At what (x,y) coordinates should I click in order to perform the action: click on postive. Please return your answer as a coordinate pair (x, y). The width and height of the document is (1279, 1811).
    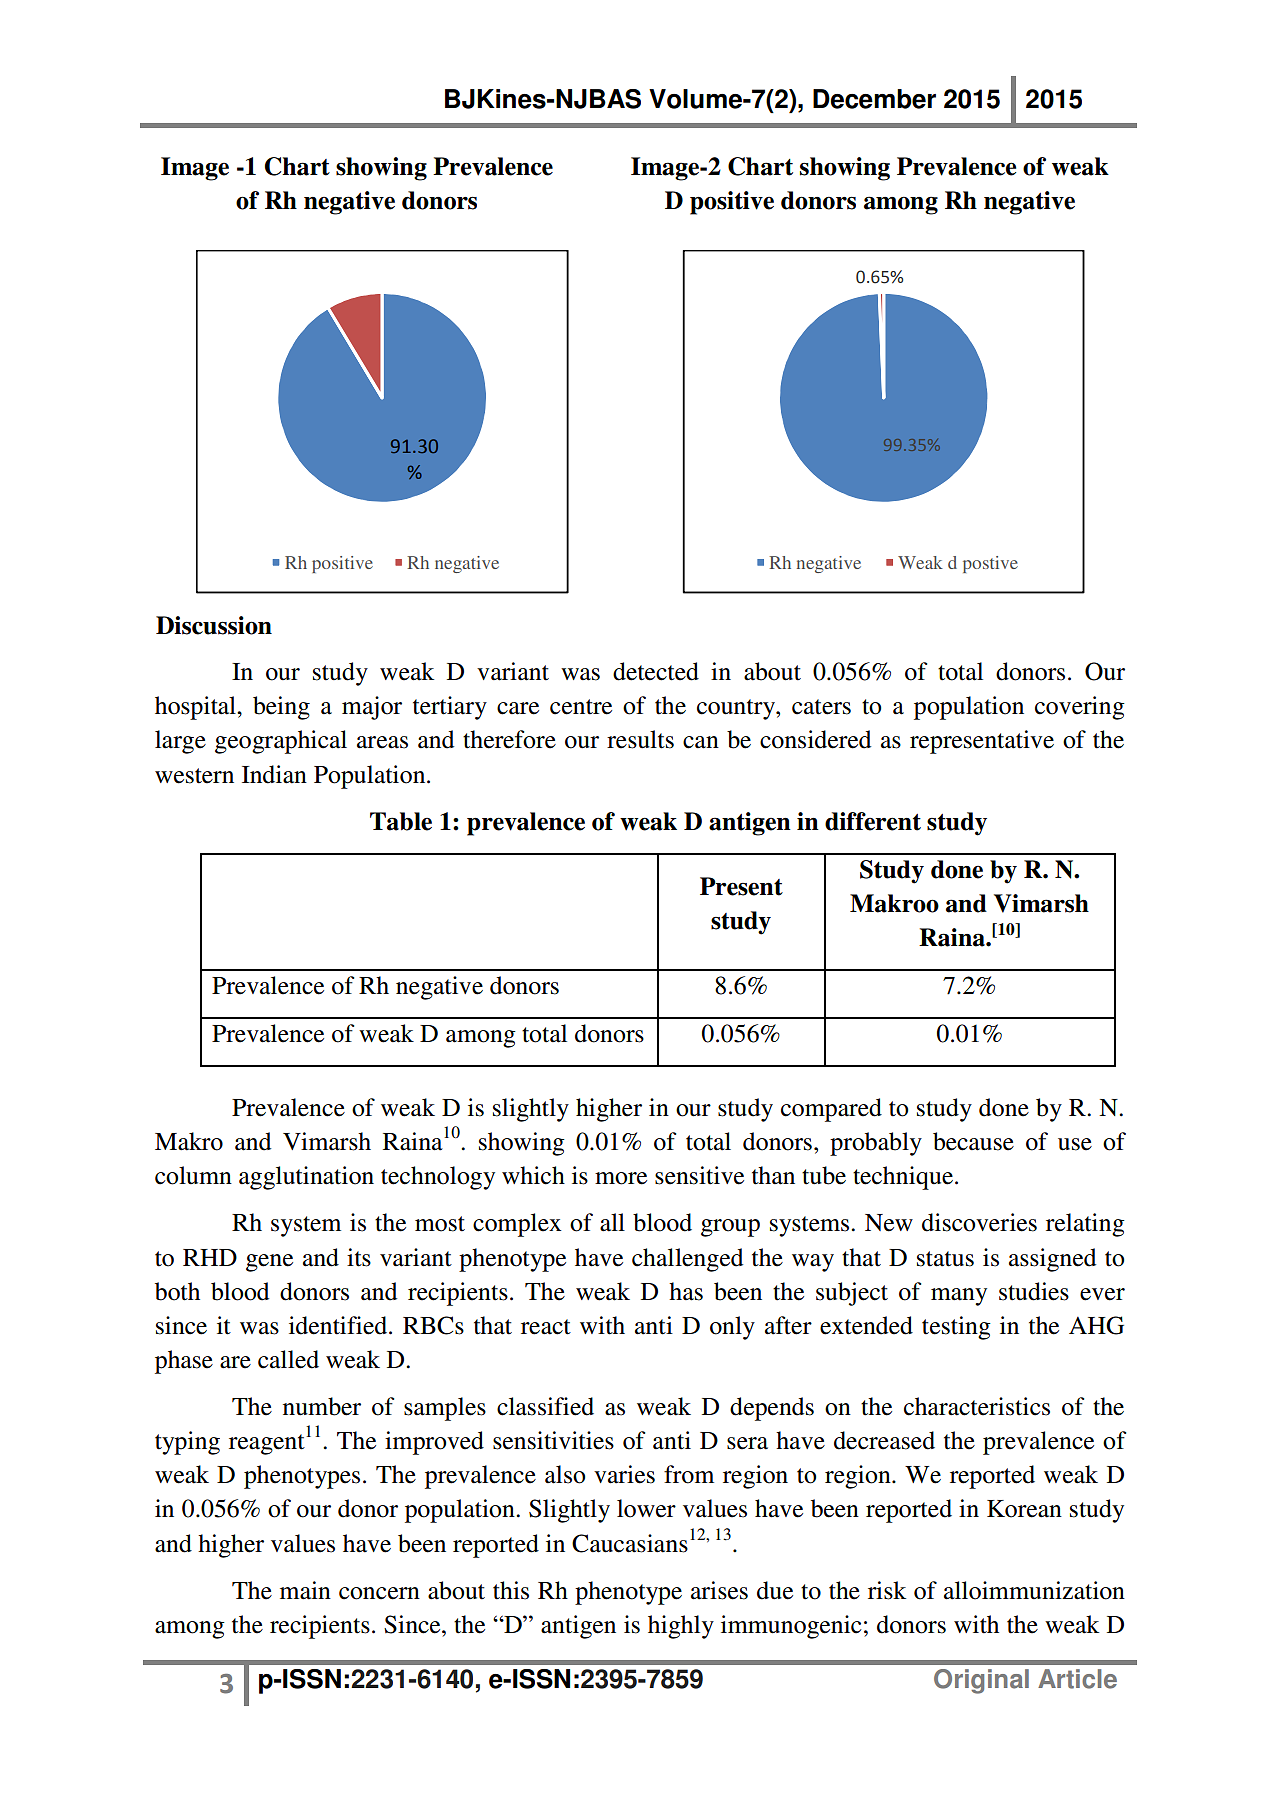
    Looking at the image, I should click on (990, 564).
